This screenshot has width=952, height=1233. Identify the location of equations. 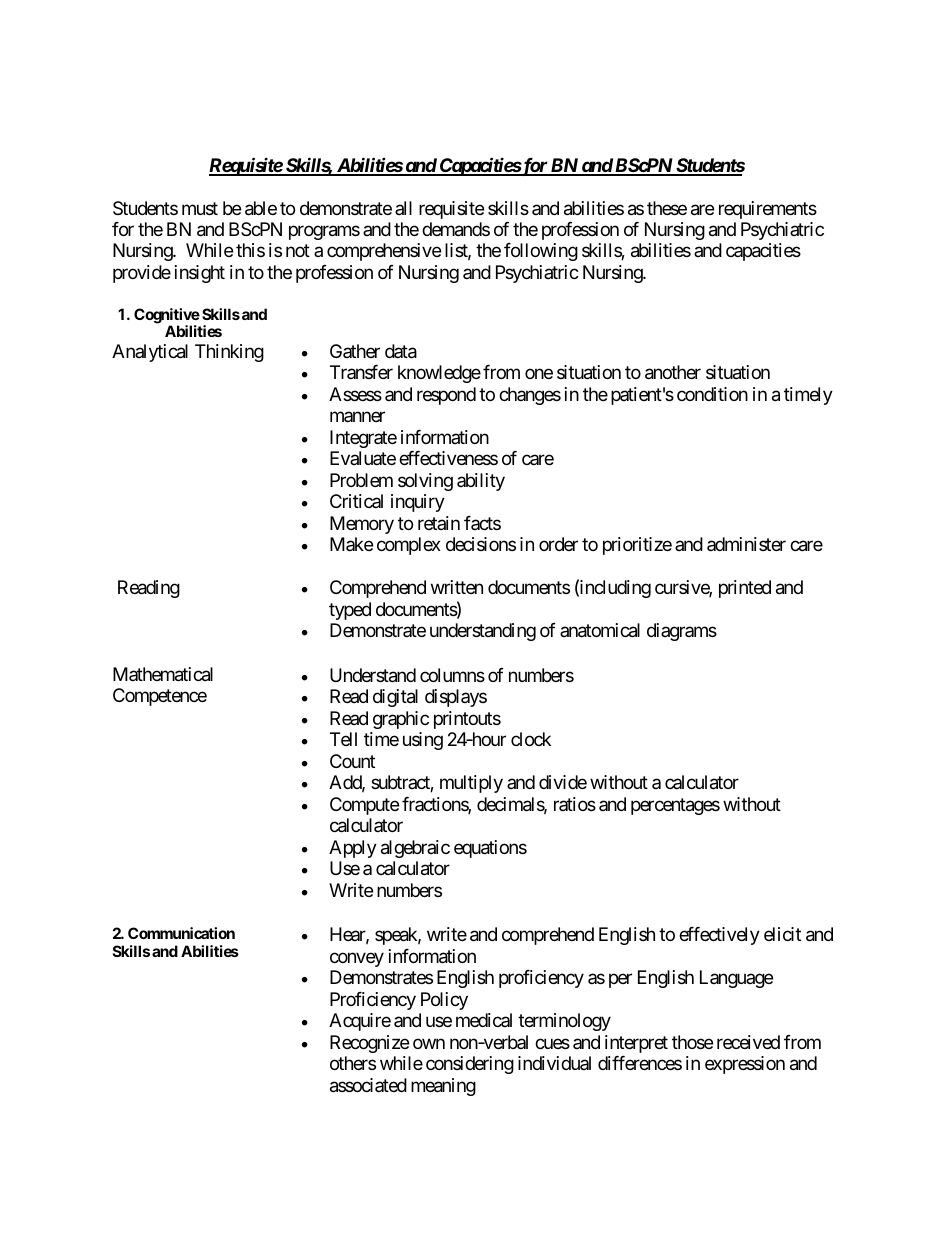
(490, 849).
